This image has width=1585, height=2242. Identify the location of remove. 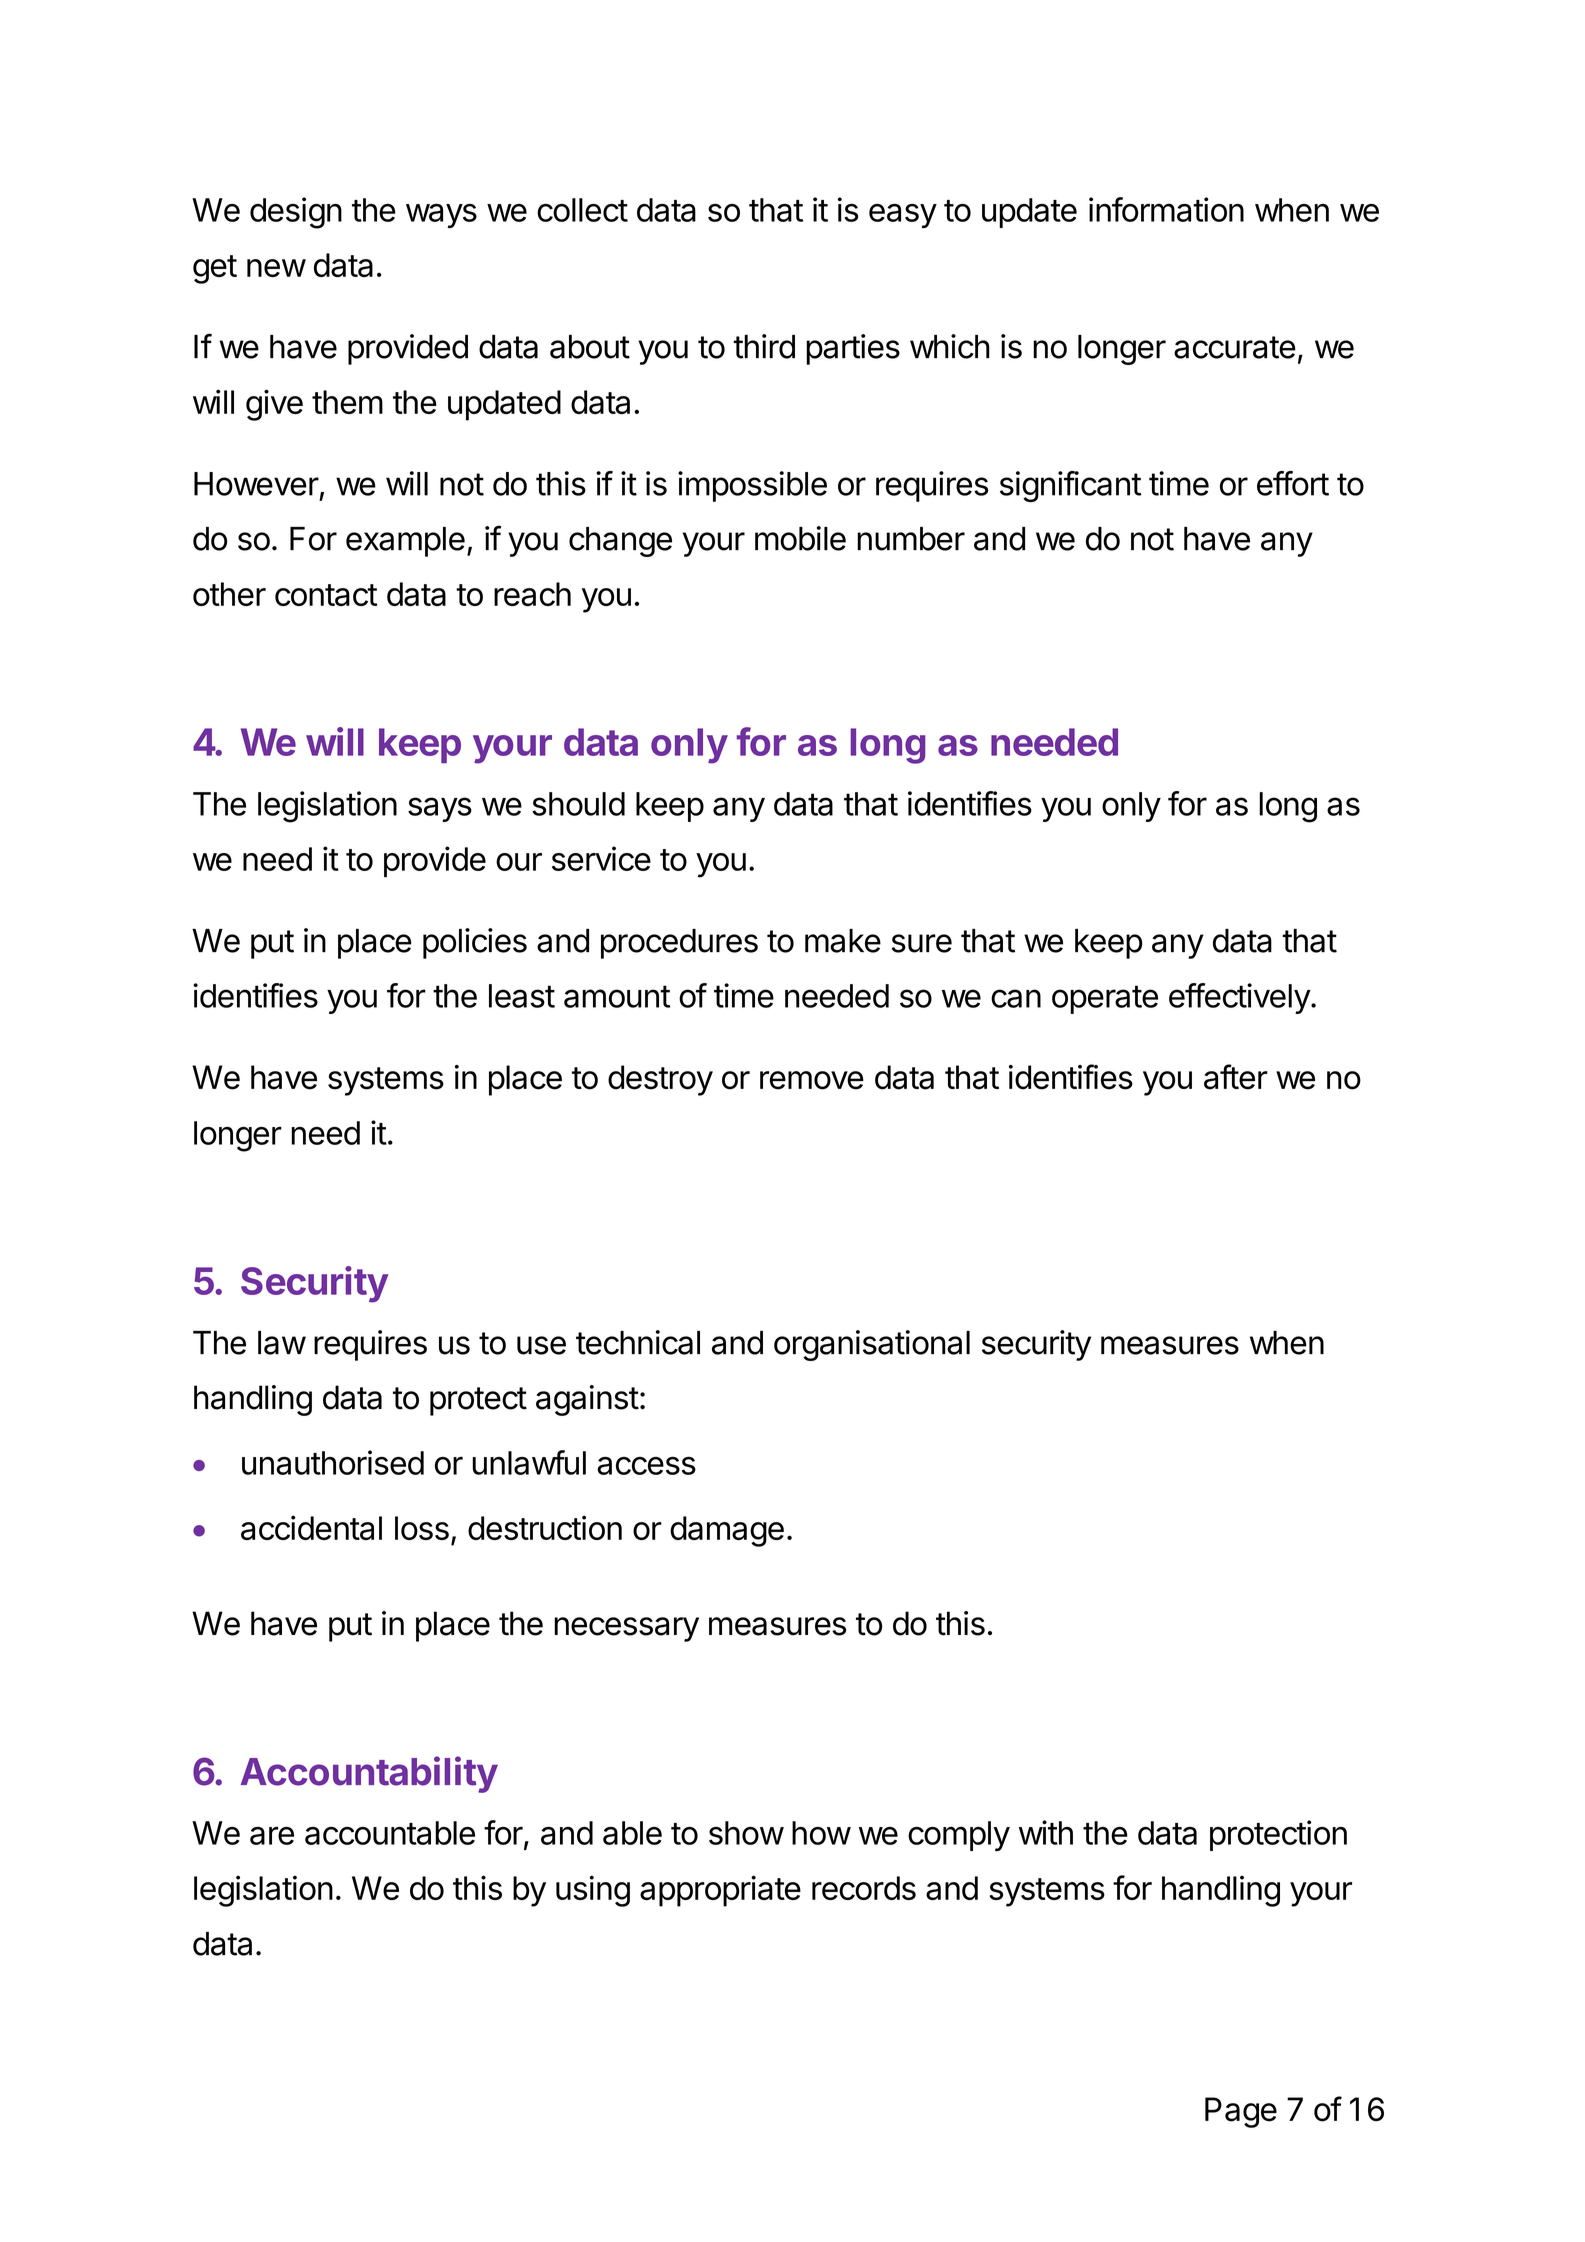
(812, 1080).
